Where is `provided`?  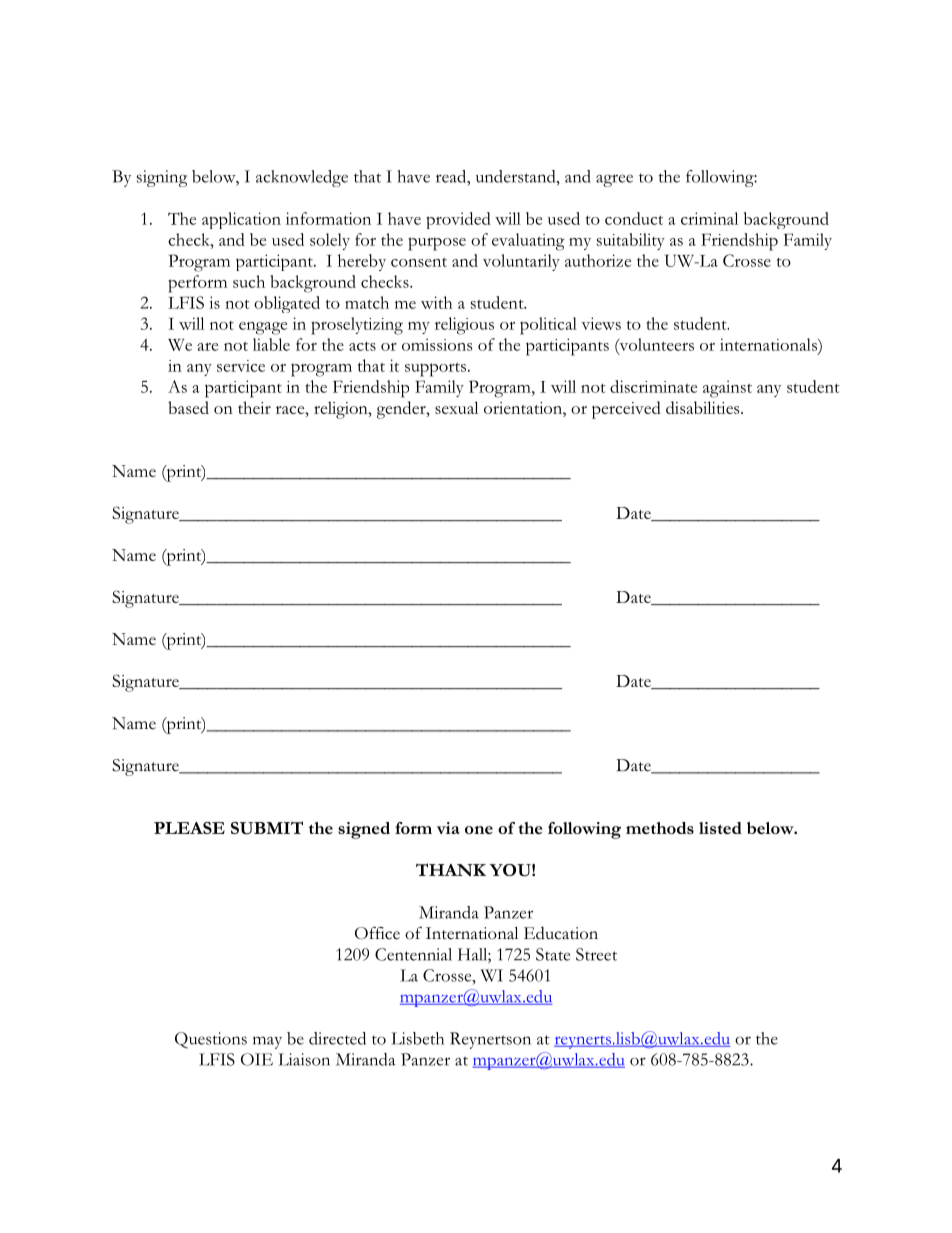 provided is located at coordinates (458, 220).
